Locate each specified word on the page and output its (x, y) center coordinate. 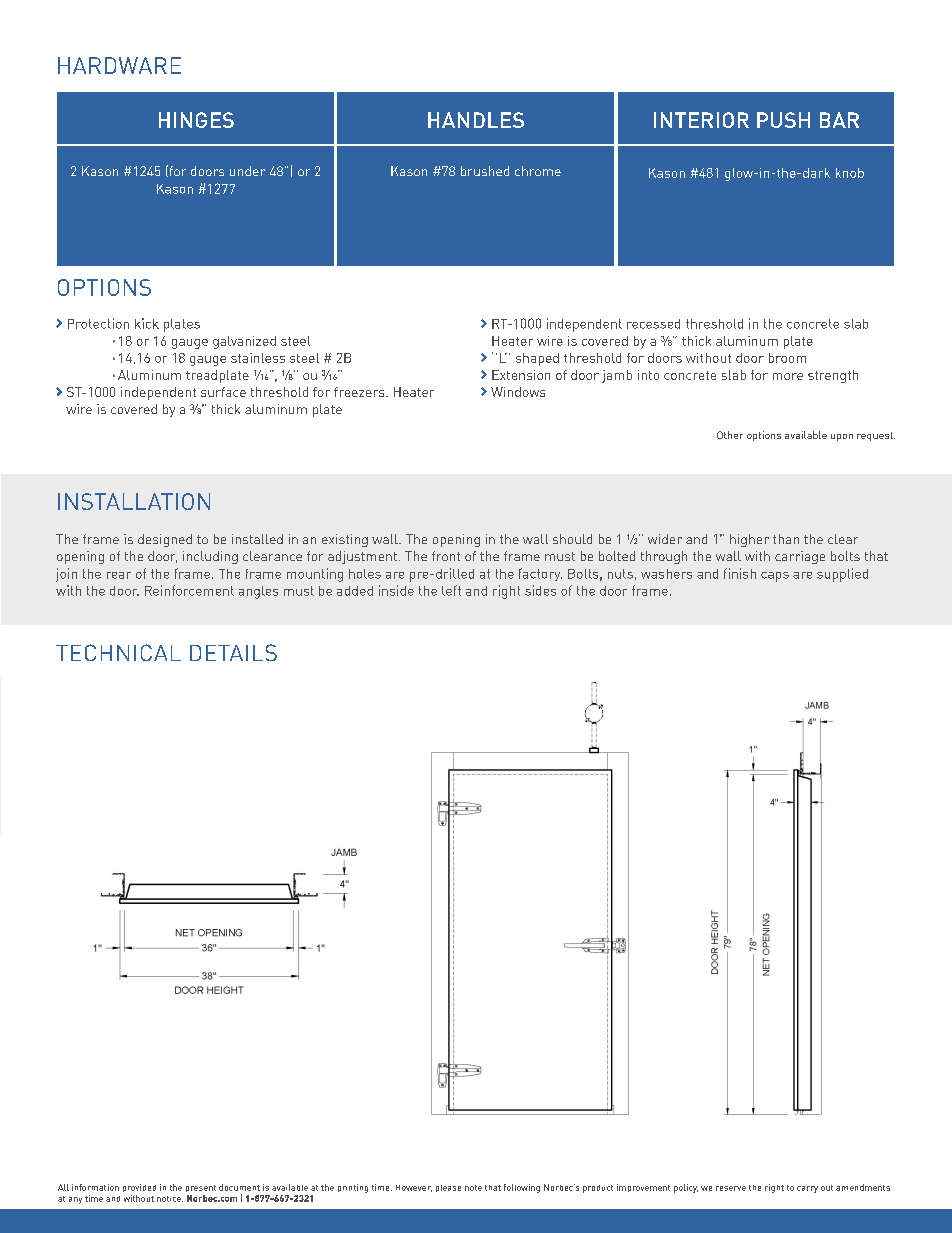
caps (775, 577)
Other (730, 435)
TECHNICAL (118, 652)
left (451, 590)
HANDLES (476, 120)
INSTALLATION (134, 501)
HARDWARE (119, 65)
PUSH (783, 120)
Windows (518, 392)
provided (139, 1188)
